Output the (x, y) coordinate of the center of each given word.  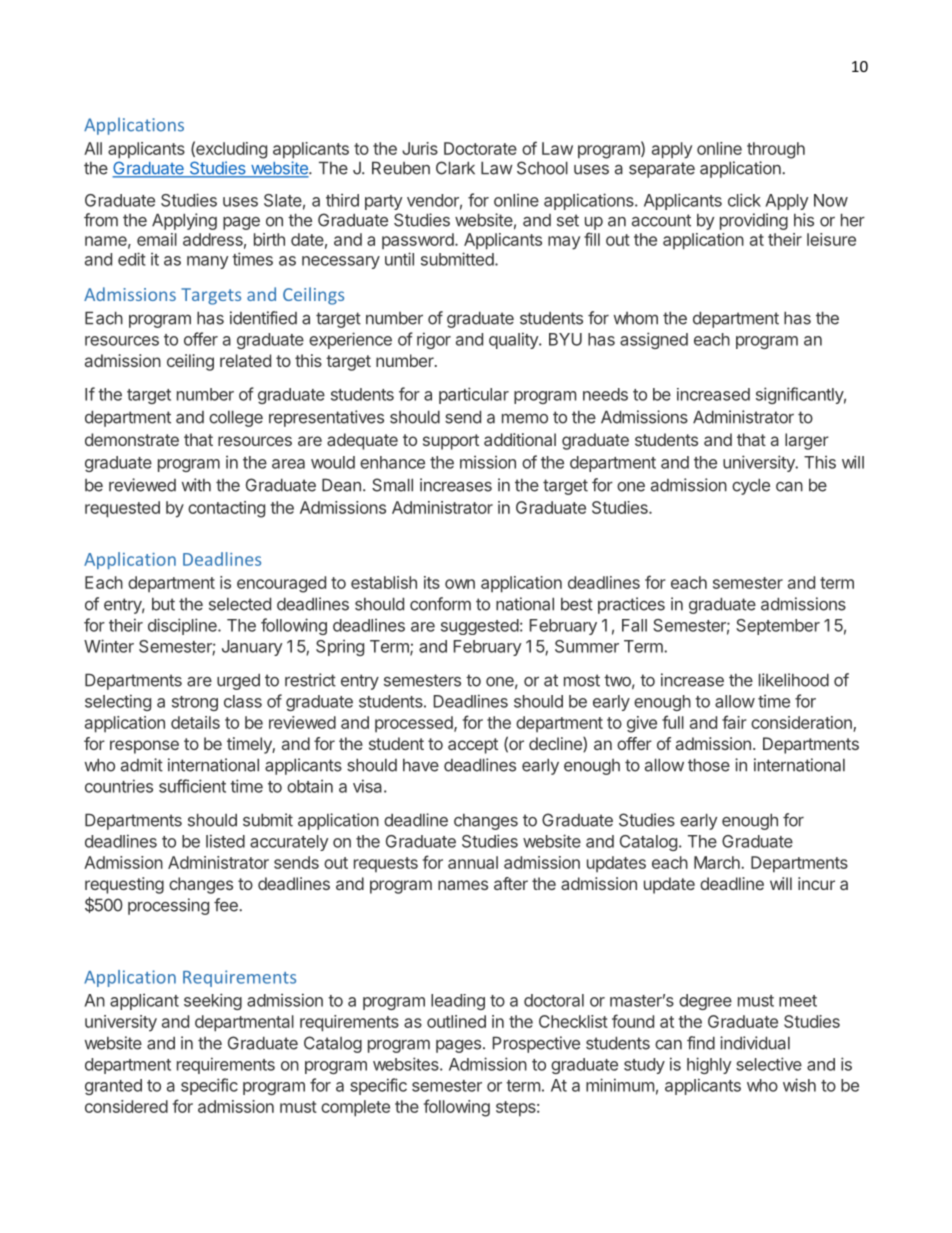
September (778, 627)
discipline (183, 626)
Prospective (536, 1044)
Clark (455, 168)
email (157, 239)
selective (769, 1064)
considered (126, 1106)
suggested (480, 627)
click (744, 200)
